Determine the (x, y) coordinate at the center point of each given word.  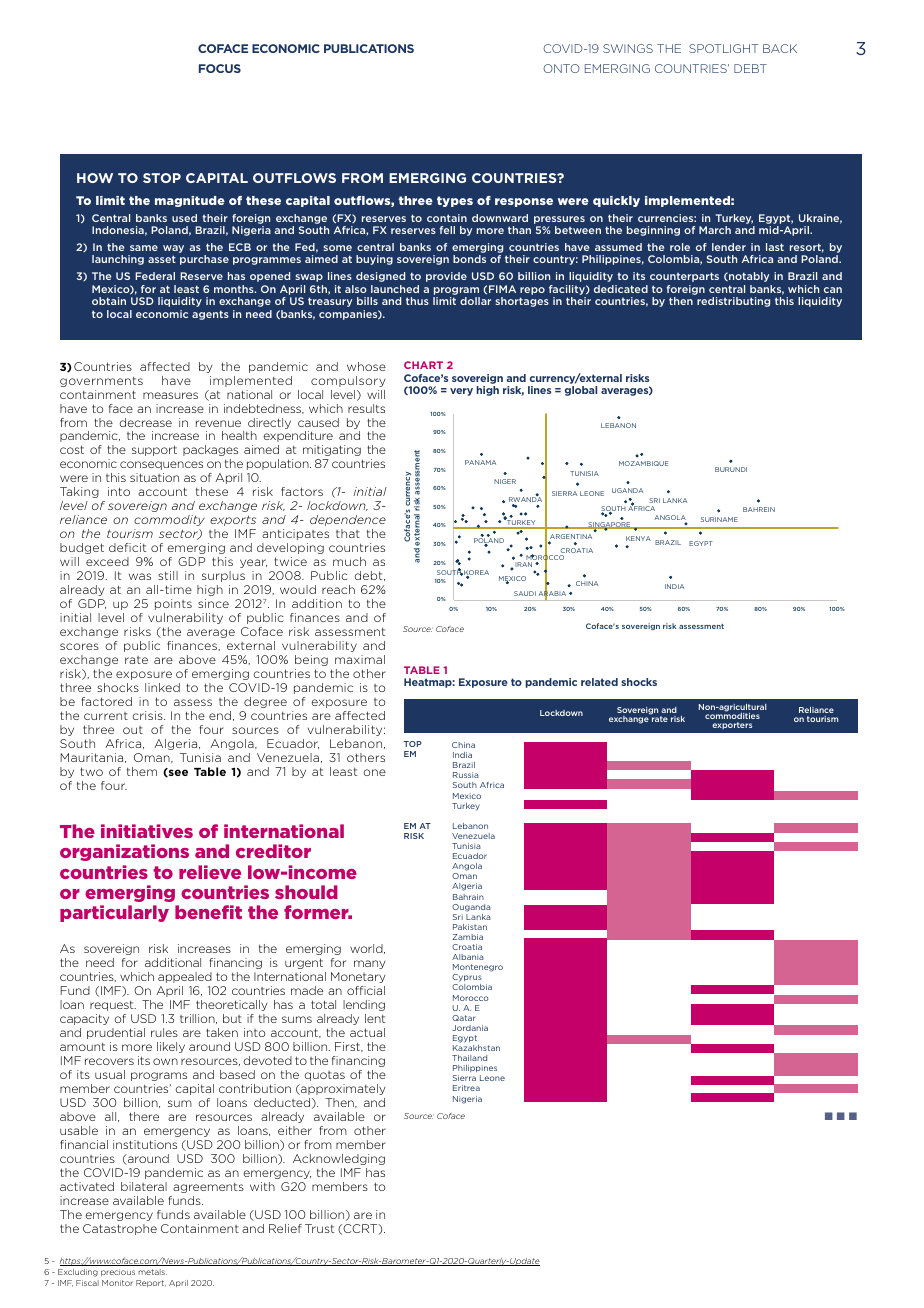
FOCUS (220, 68)
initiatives (147, 831)
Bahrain (468, 897)
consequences (161, 465)
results (366, 408)
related (599, 682)
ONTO (561, 68)
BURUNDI (731, 469)
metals (152, 1272)
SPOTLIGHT (723, 48)
